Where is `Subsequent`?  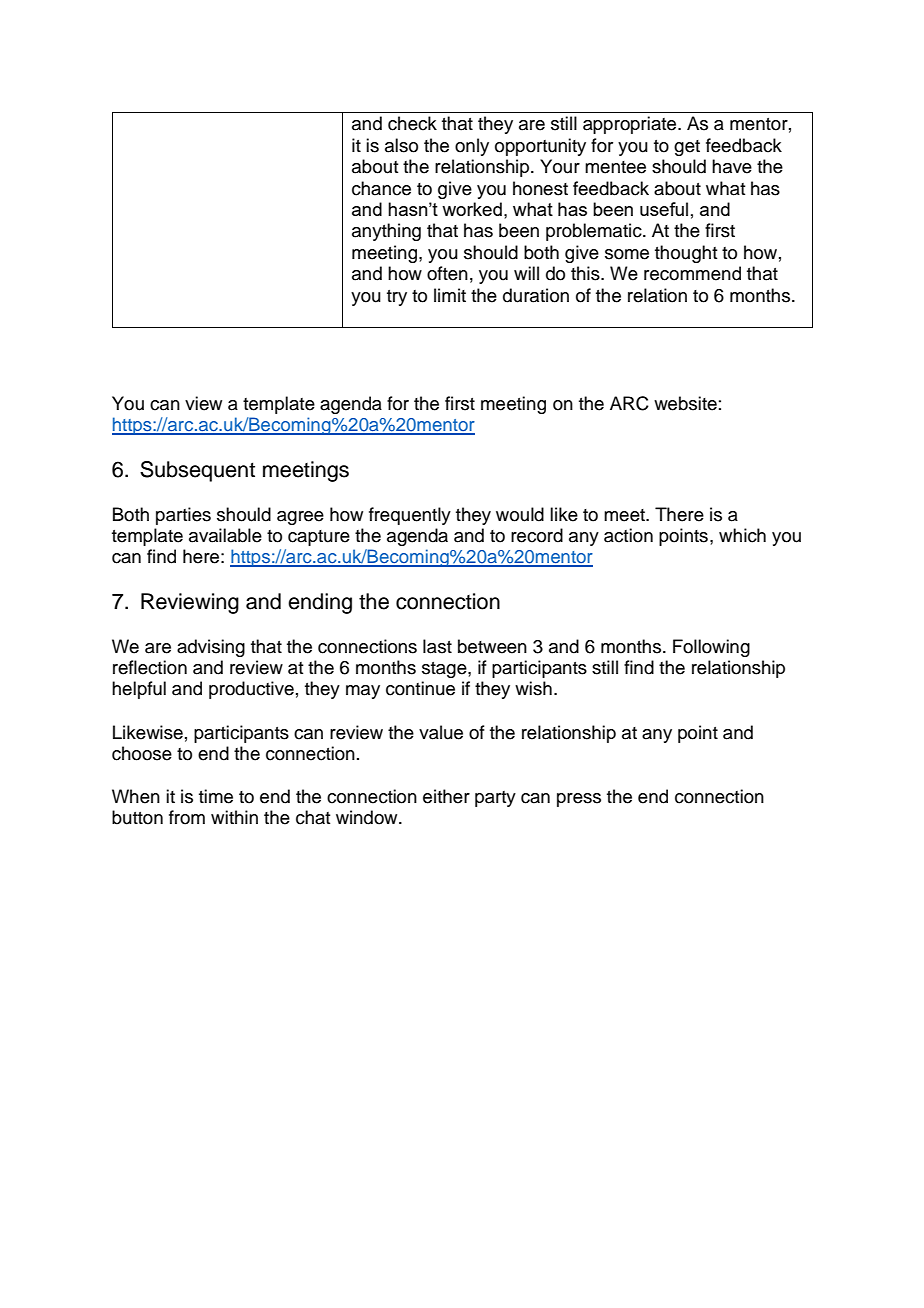 Subsequent is located at coordinates (197, 471).
